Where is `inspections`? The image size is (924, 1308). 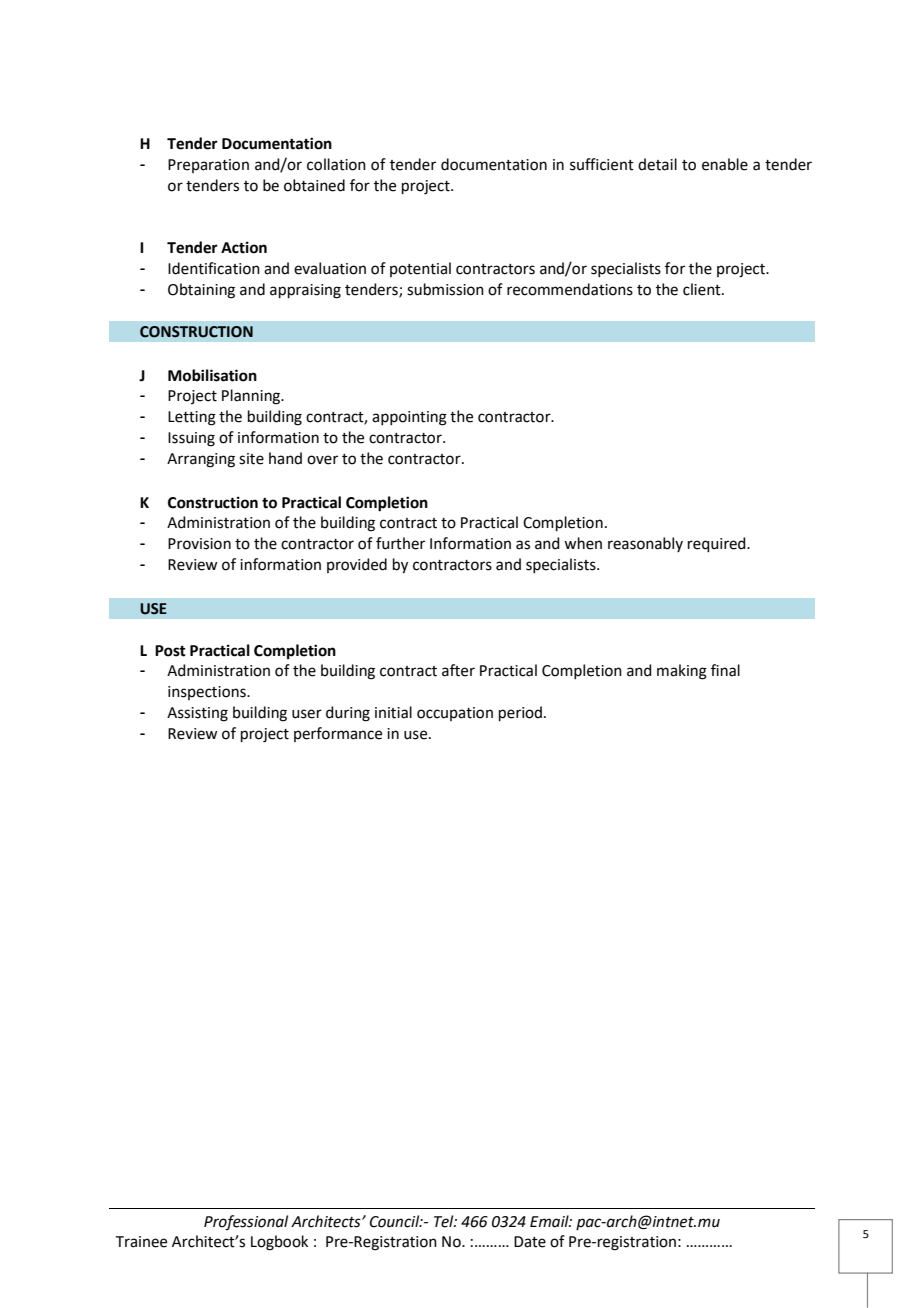 inspections is located at coordinates (208, 693).
